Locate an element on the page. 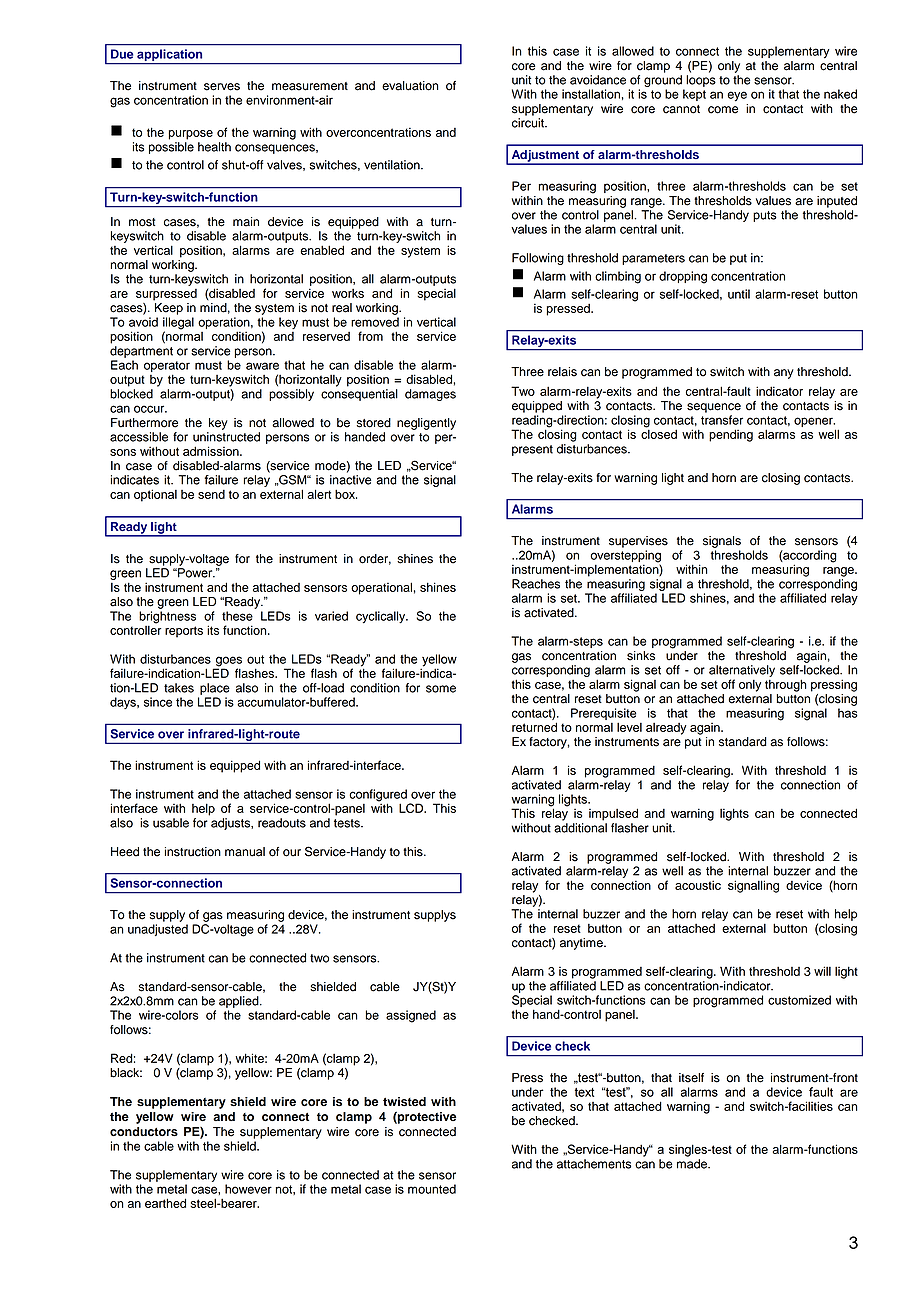  reports is located at coordinates (184, 632).
